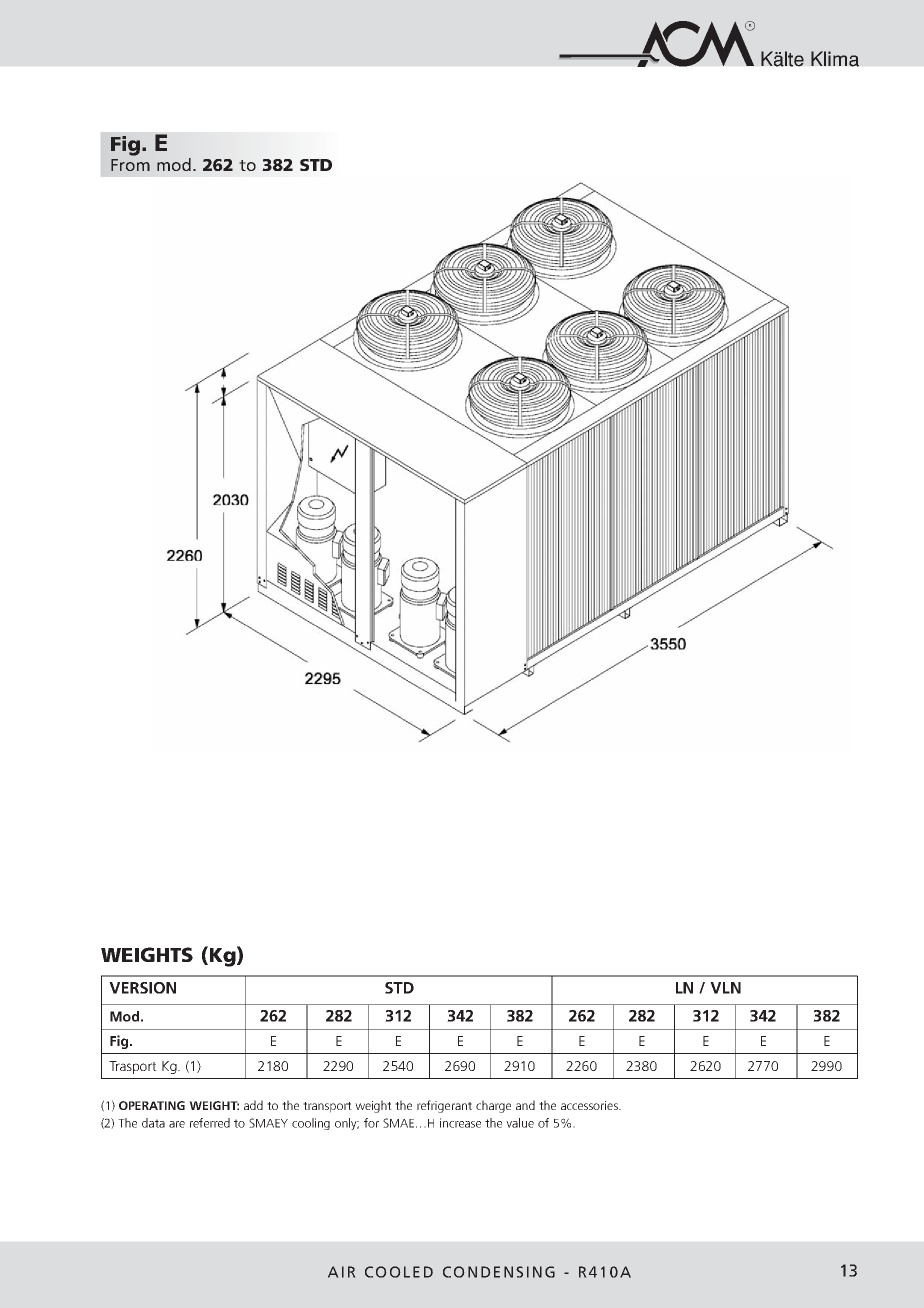 The height and width of the page is (1308, 924). Describe the element at coordinates (725, 988) in the page. I see `VLN` at that location.
